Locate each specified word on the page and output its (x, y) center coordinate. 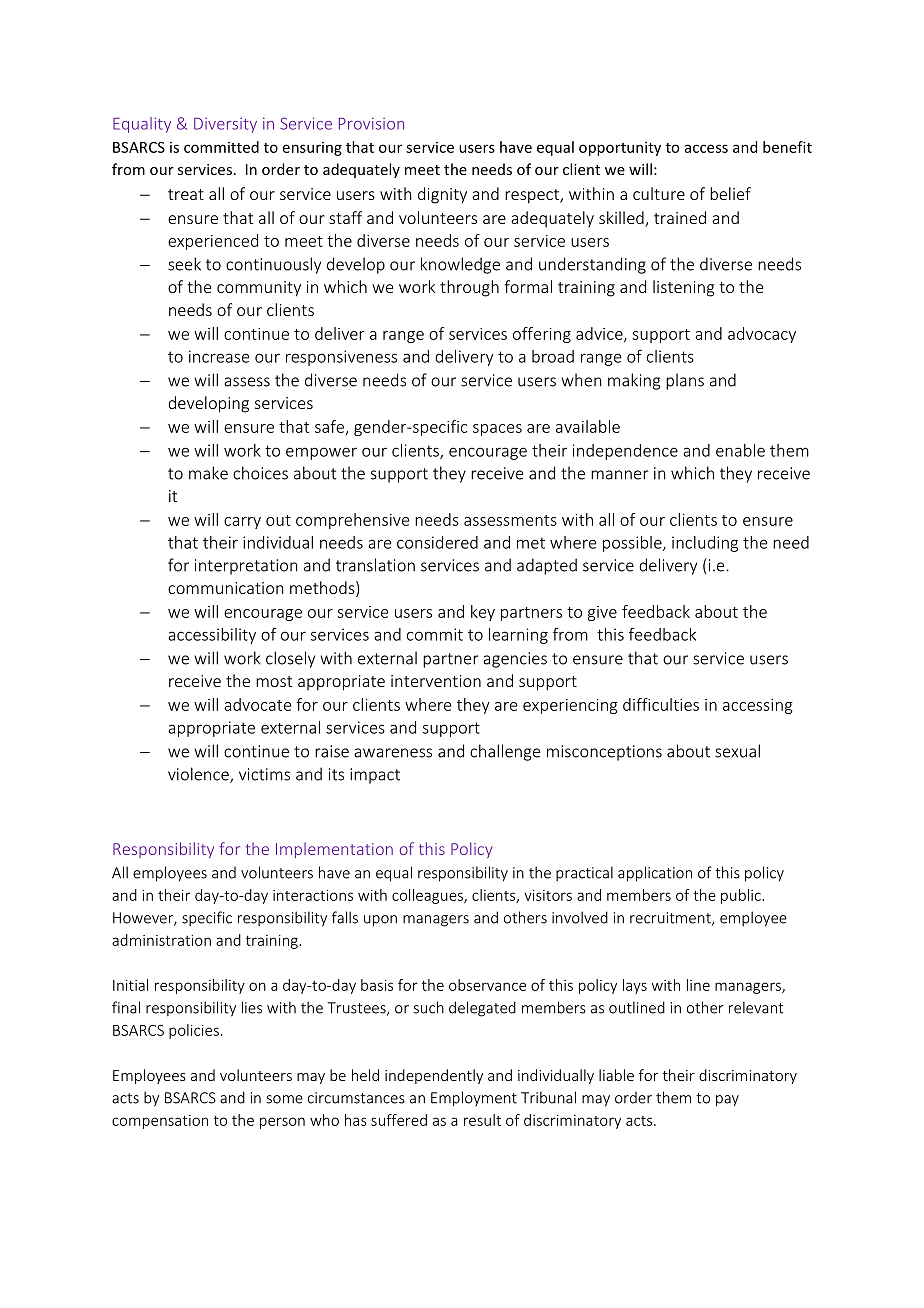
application (655, 874)
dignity (442, 195)
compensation (160, 1122)
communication (225, 588)
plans (685, 381)
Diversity (225, 125)
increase (219, 356)
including (705, 544)
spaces (497, 430)
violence (199, 775)
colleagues (428, 896)
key (483, 613)
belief (730, 193)
